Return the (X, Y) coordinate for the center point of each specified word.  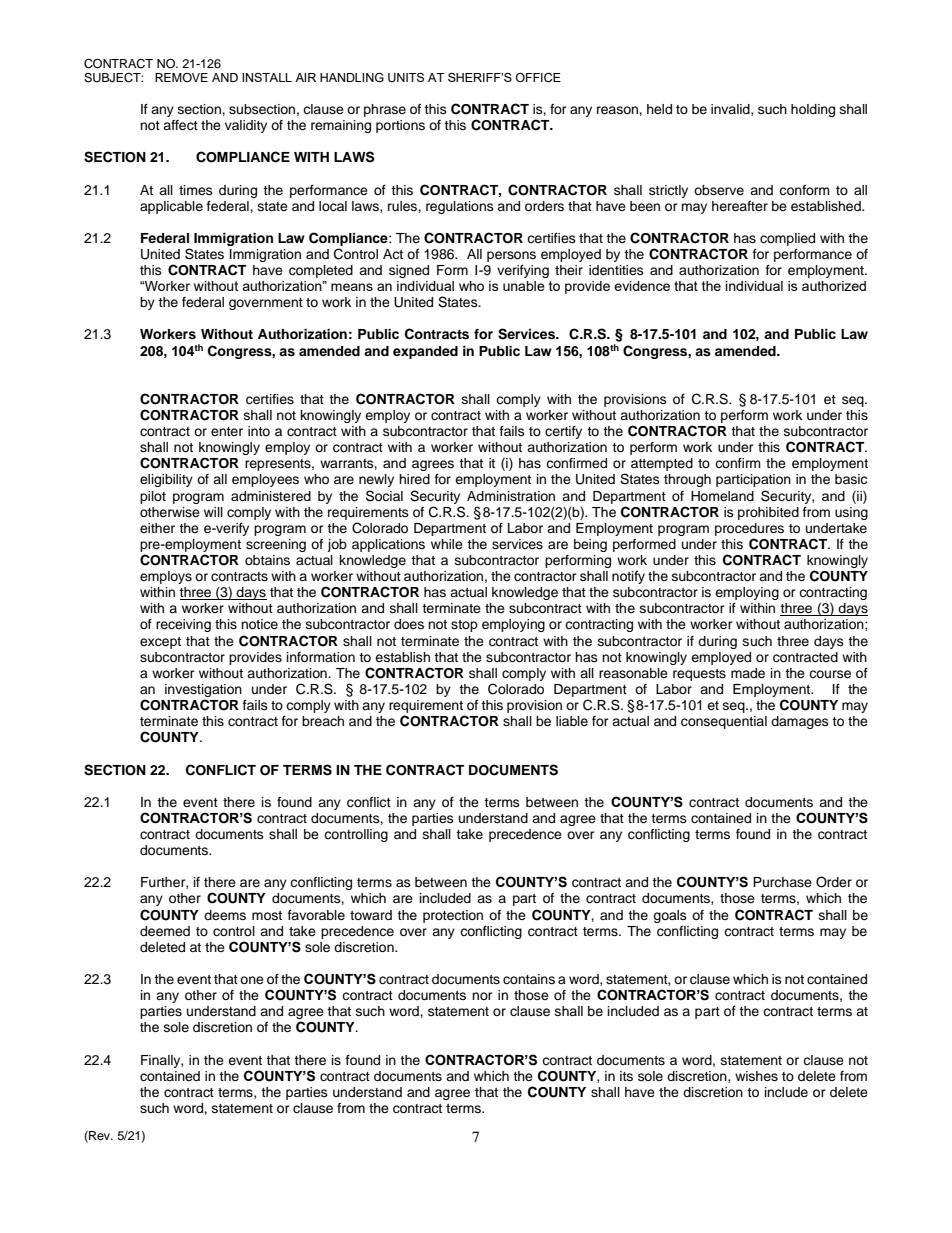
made (748, 673)
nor (482, 996)
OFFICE (538, 78)
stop (464, 626)
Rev (100, 1136)
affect (180, 125)
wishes (756, 1076)
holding (813, 110)
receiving (183, 625)
